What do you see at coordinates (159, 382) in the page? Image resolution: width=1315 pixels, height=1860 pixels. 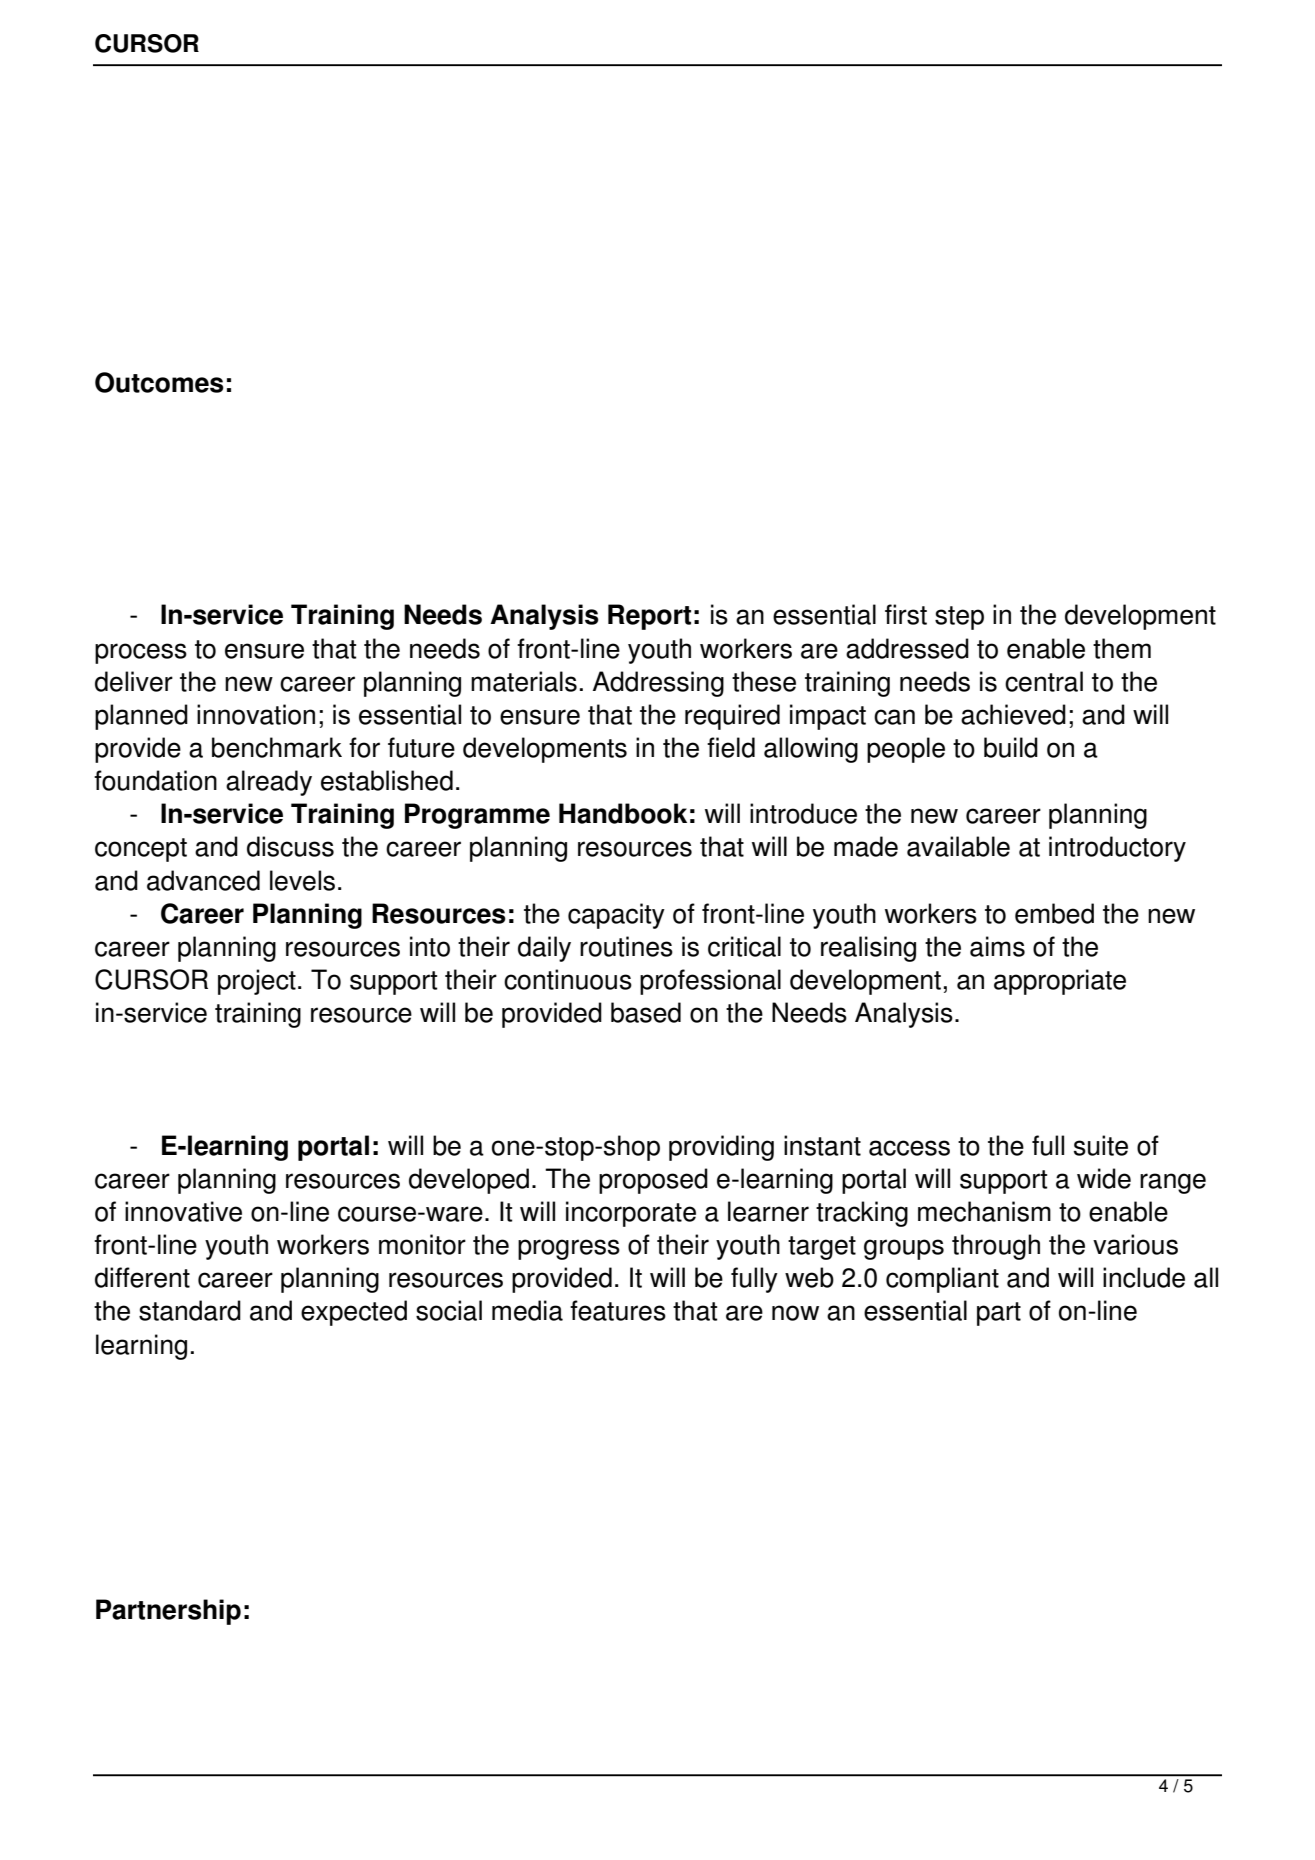 I see `Outcomes` at bounding box center [159, 382].
